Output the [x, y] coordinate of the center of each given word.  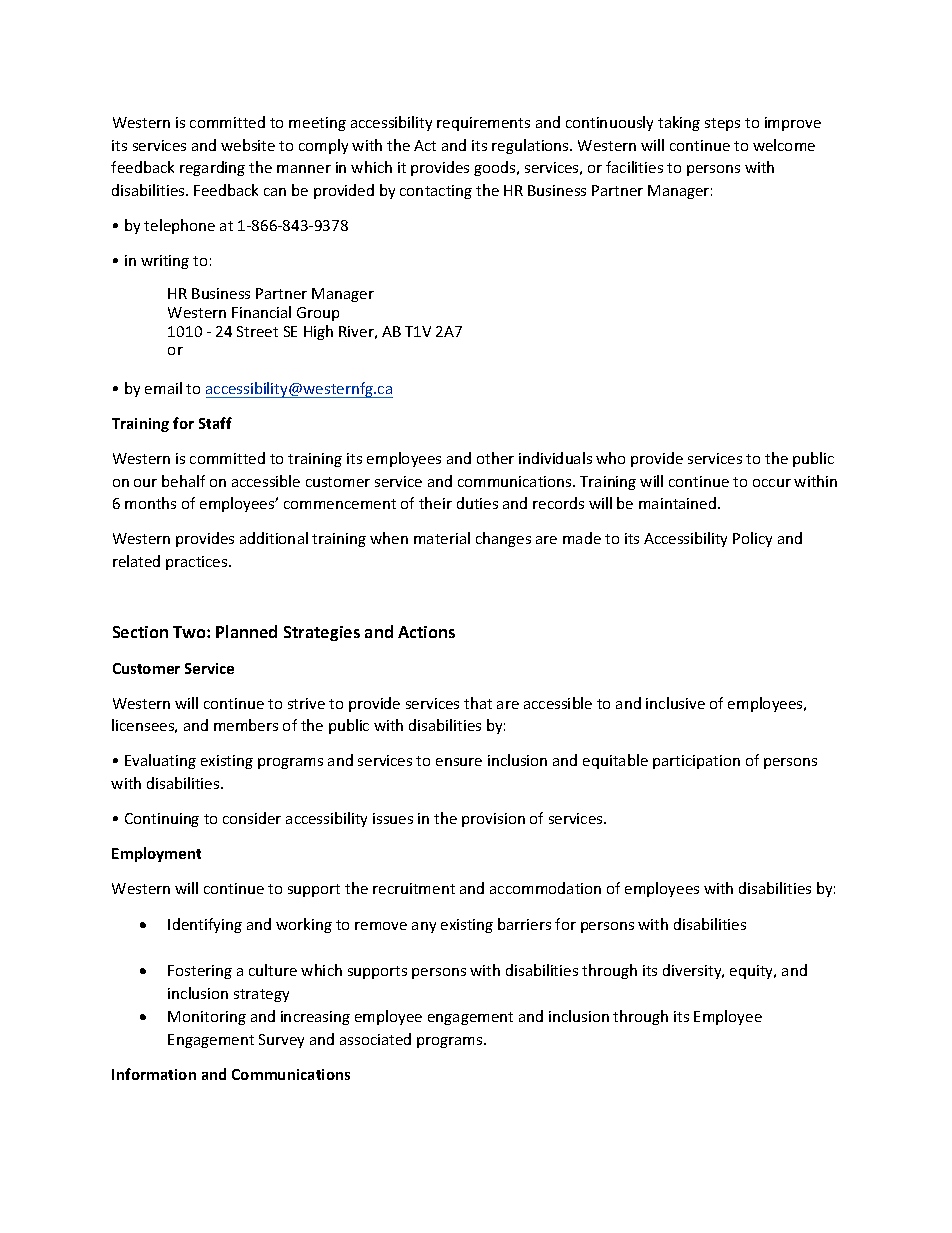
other [495, 458]
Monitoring [207, 1018]
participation [696, 762]
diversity [693, 971]
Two [190, 632]
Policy [752, 539]
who [610, 458]
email [163, 388]
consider [252, 818]
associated [375, 1039]
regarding [212, 168]
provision [493, 820]
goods [496, 168]
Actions [426, 632]
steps [722, 124]
